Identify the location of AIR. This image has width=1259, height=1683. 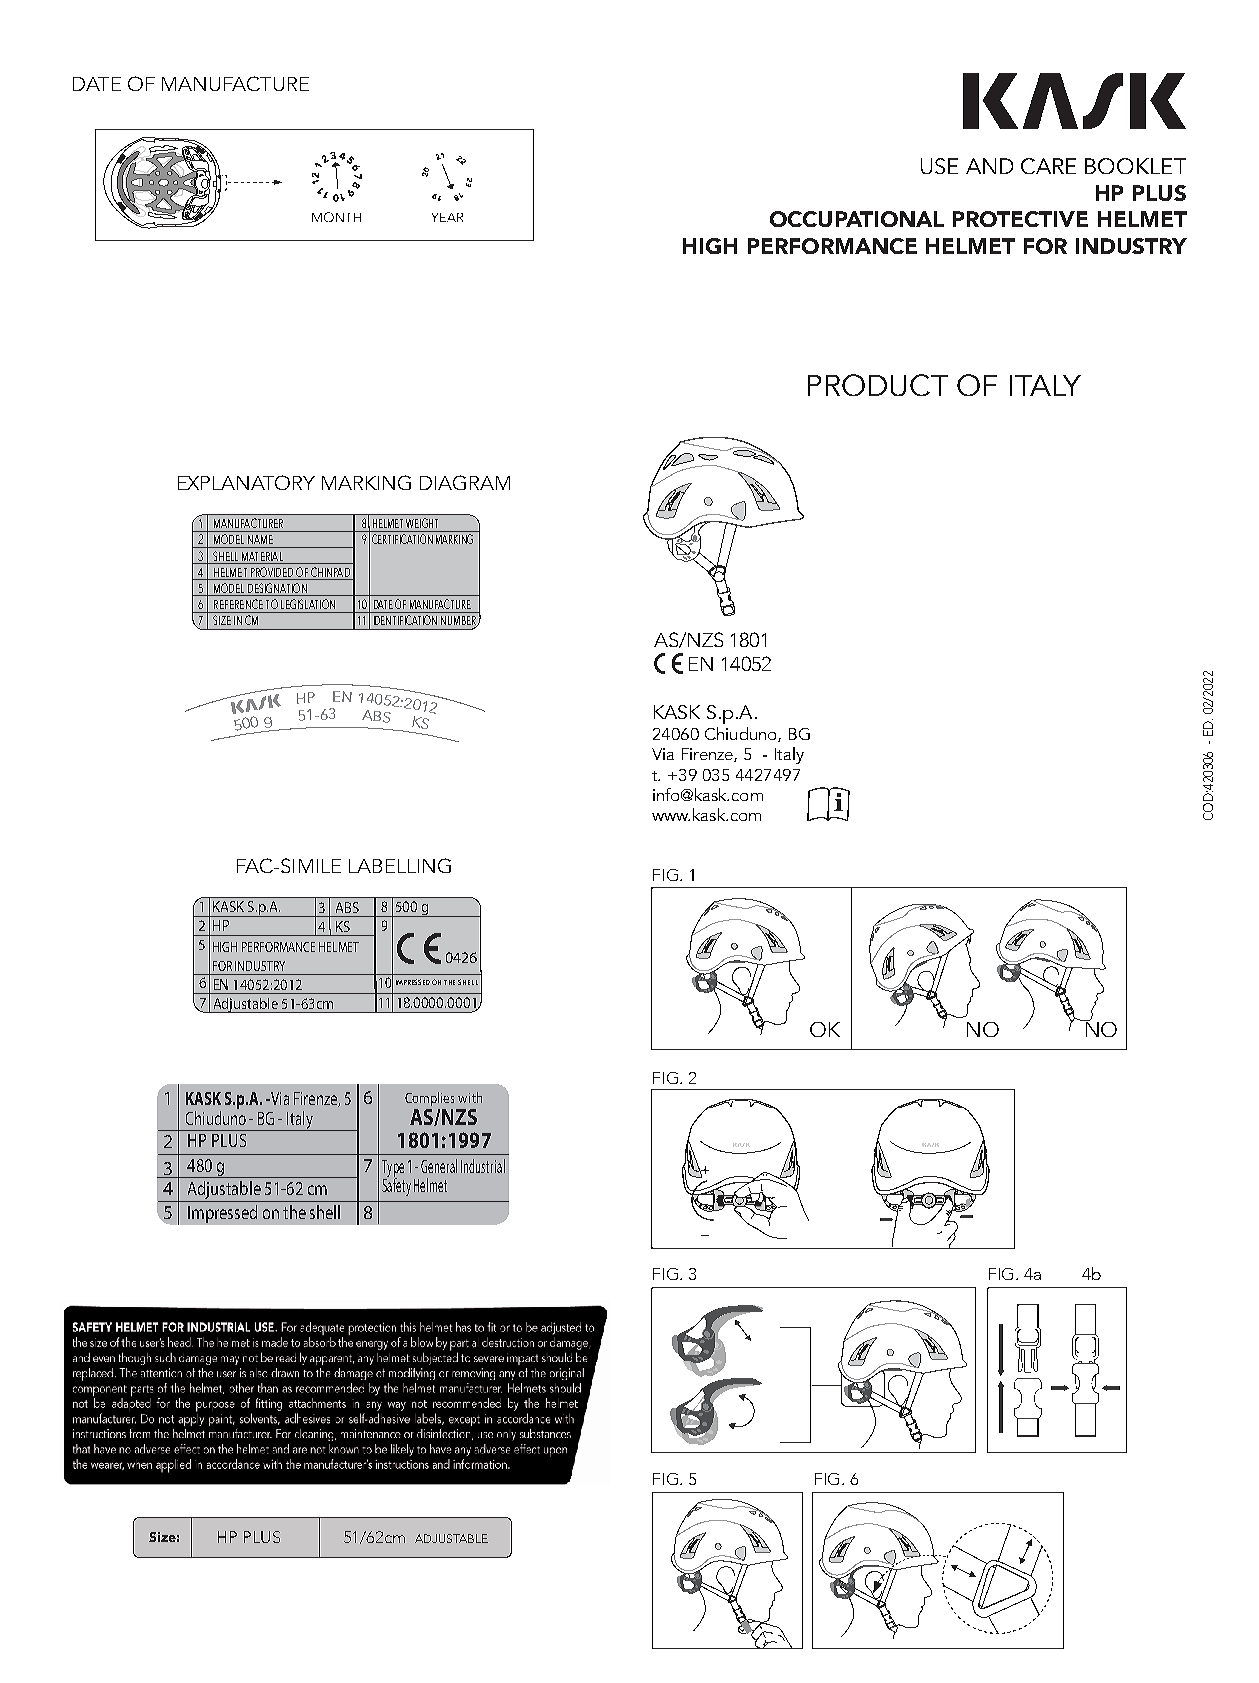
(832, 887).
